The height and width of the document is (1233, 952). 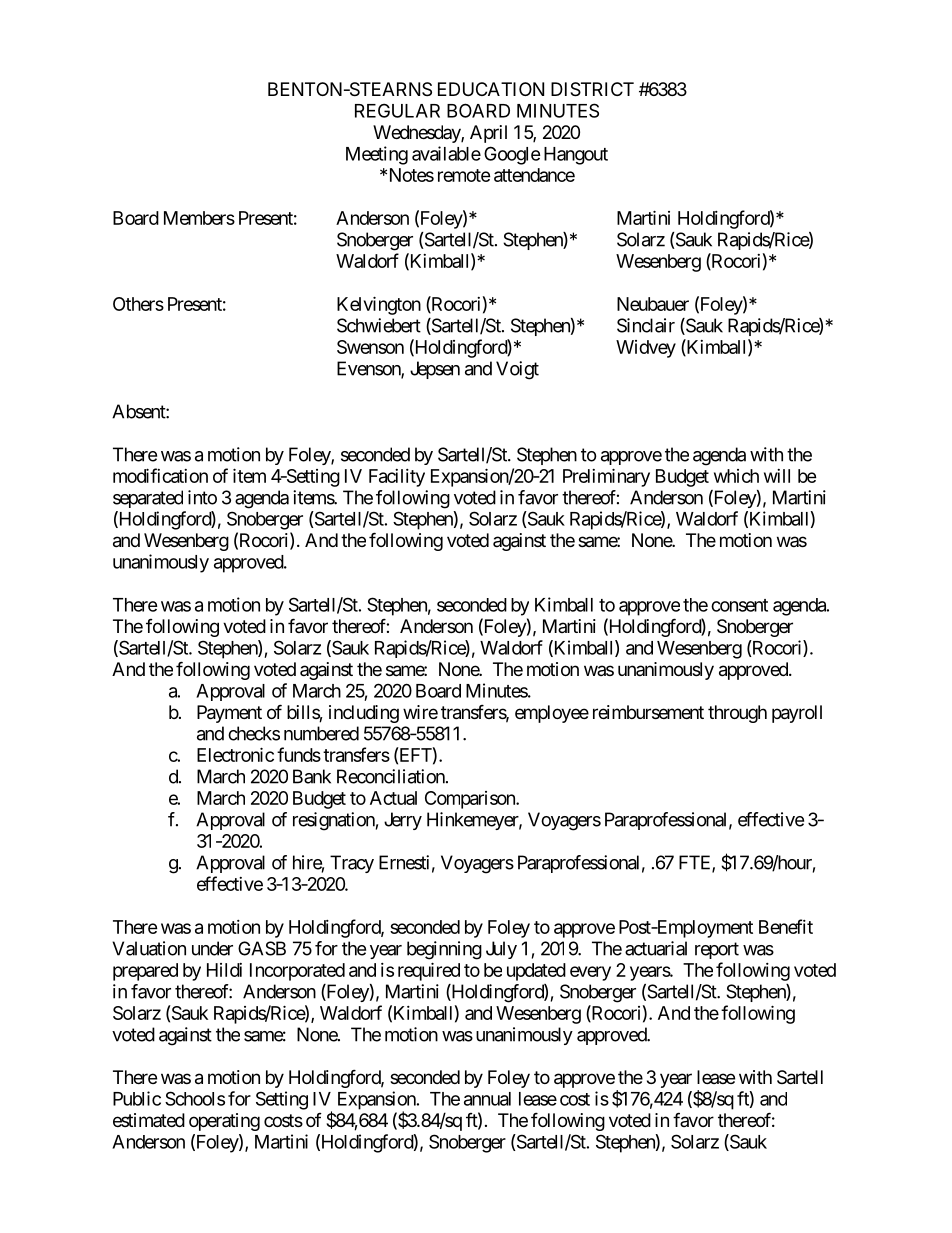 I want to click on employee, so click(x=552, y=714).
